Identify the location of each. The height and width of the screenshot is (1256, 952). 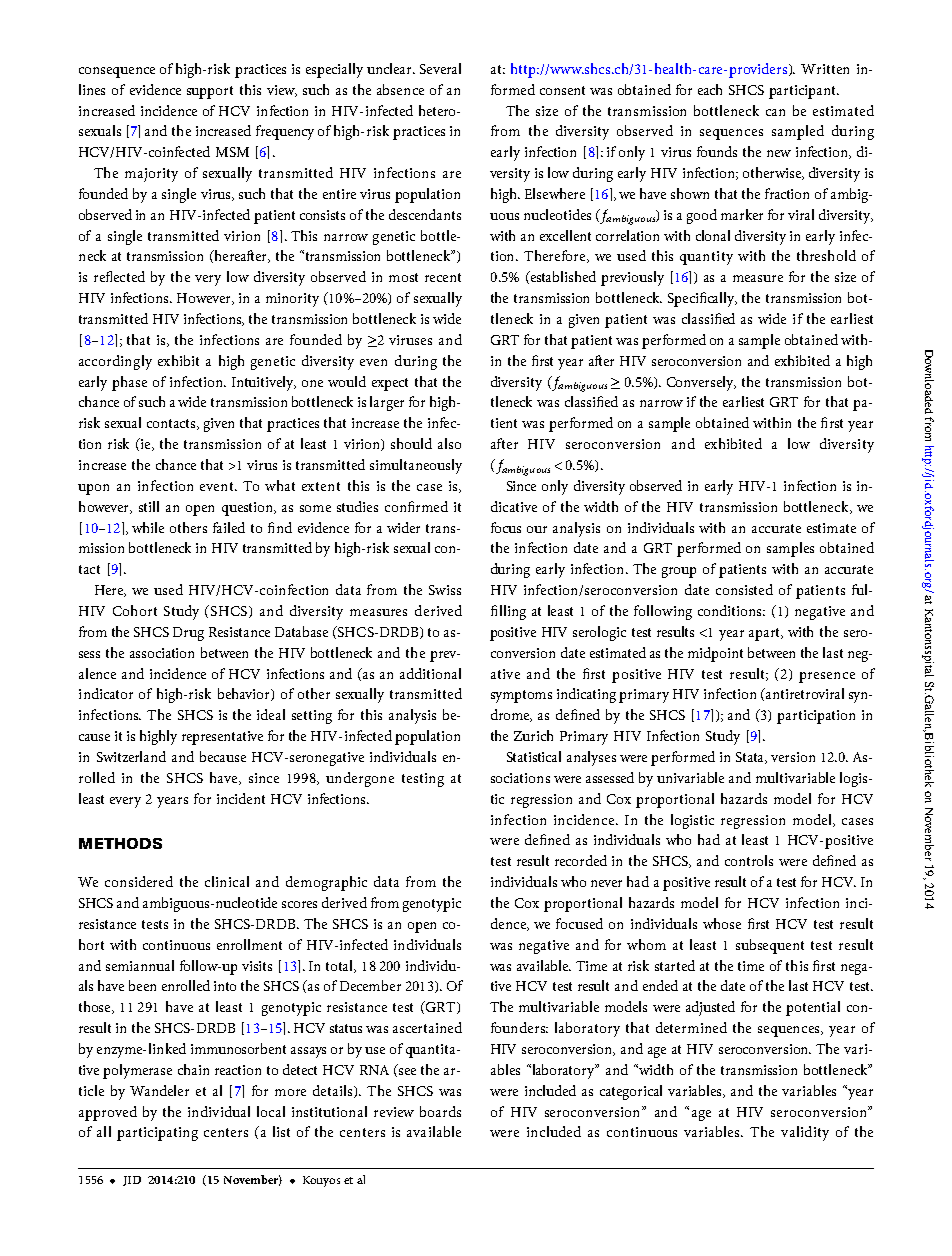
(710, 89).
